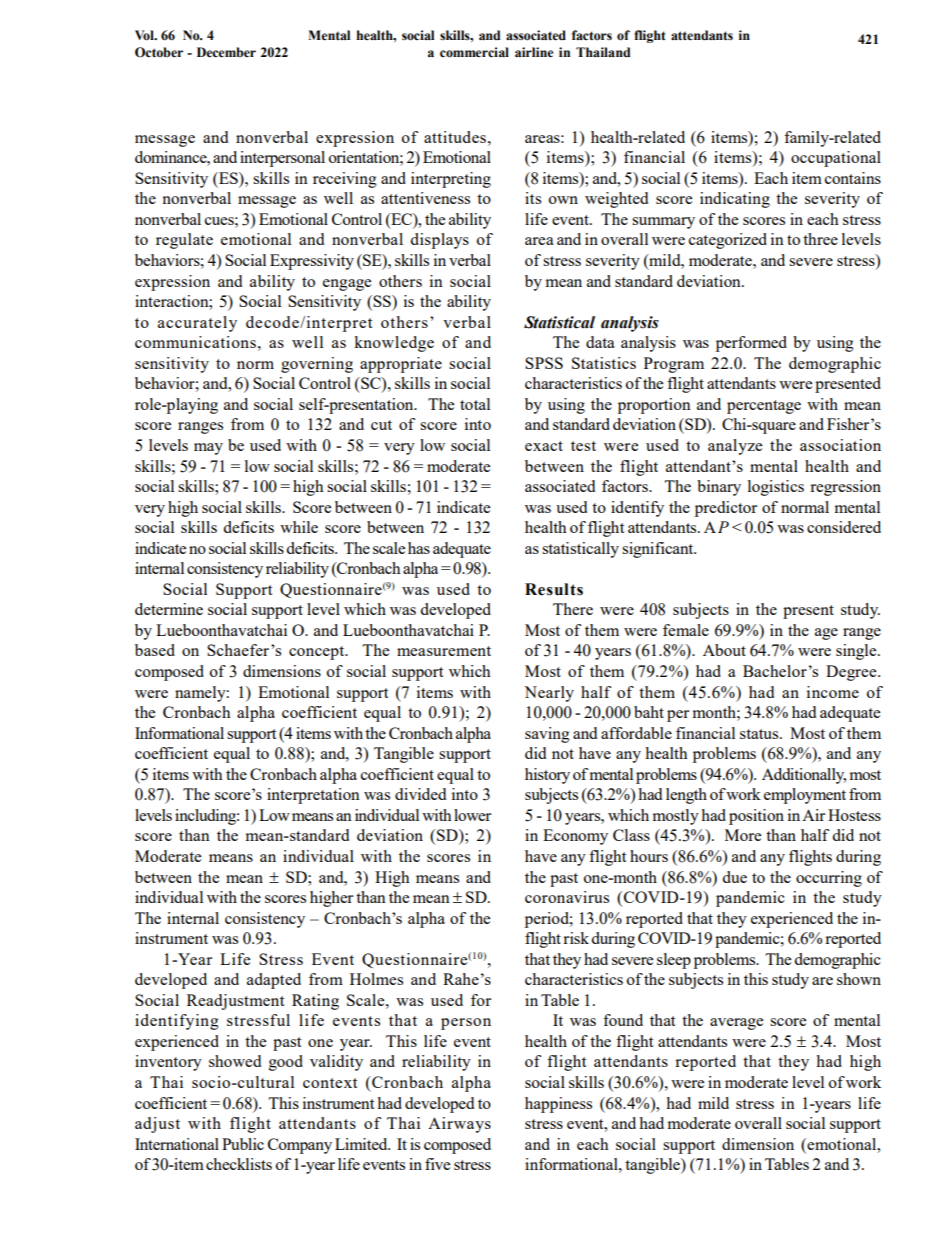 This screenshot has width=952, height=1233. Describe the element at coordinates (226, 52) in the screenshot. I see `December` at that location.
